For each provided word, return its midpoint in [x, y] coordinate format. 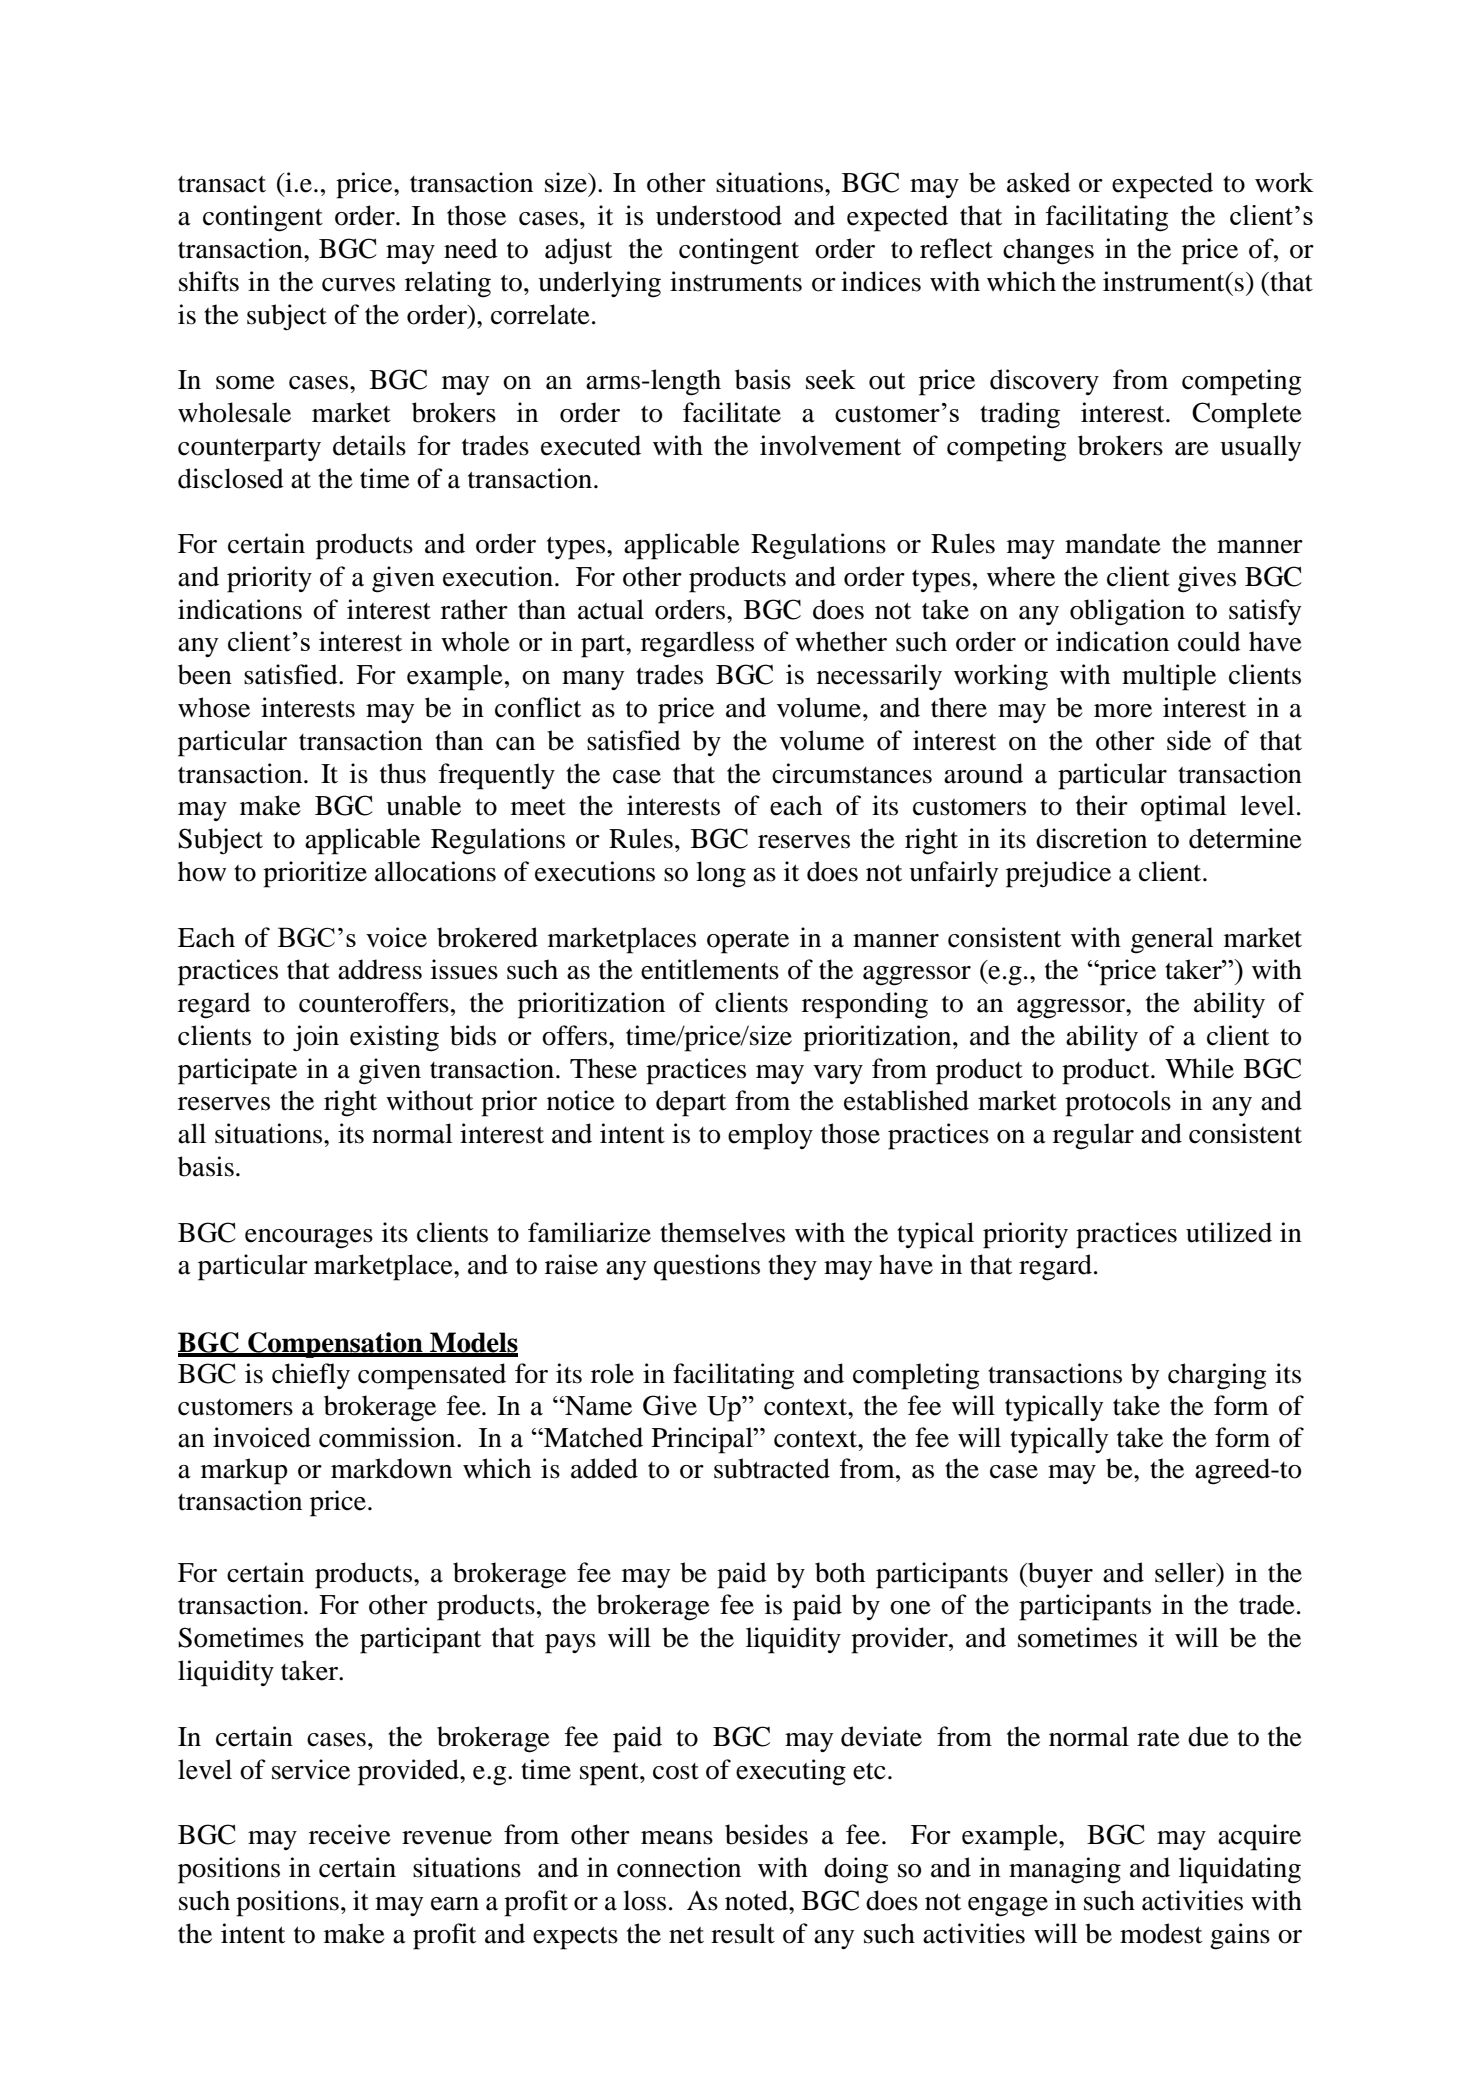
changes [1048, 251]
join [316, 1038]
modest [1161, 1933]
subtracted [772, 1468]
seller [1186, 1572]
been [205, 674]
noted [757, 1900]
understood [719, 215]
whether [841, 641]
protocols [1118, 1103]
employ [770, 1136]
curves [358, 285]
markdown [391, 1468]
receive [350, 1834]
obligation [1127, 612]
